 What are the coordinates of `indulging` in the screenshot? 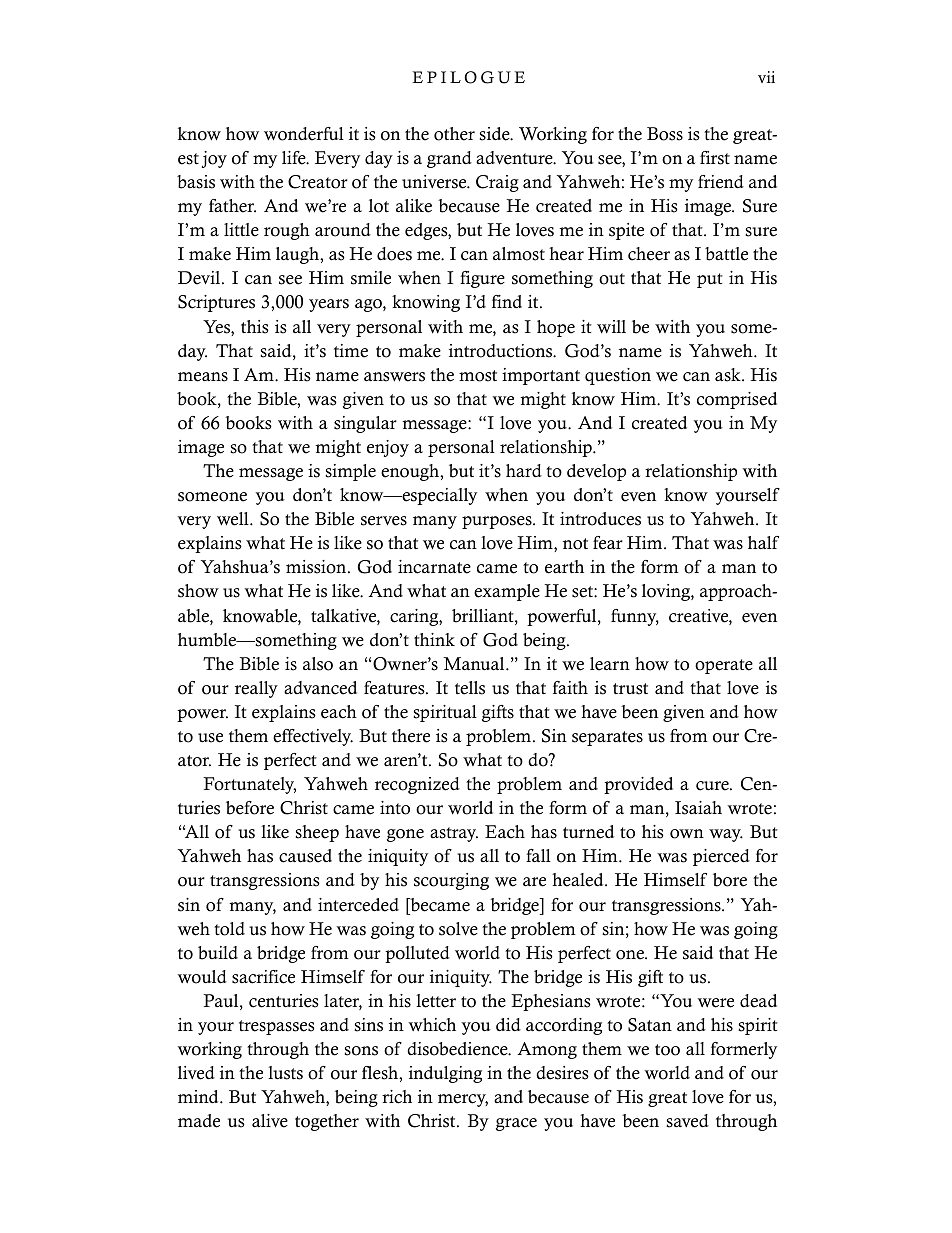 It's located at (445, 1074).
